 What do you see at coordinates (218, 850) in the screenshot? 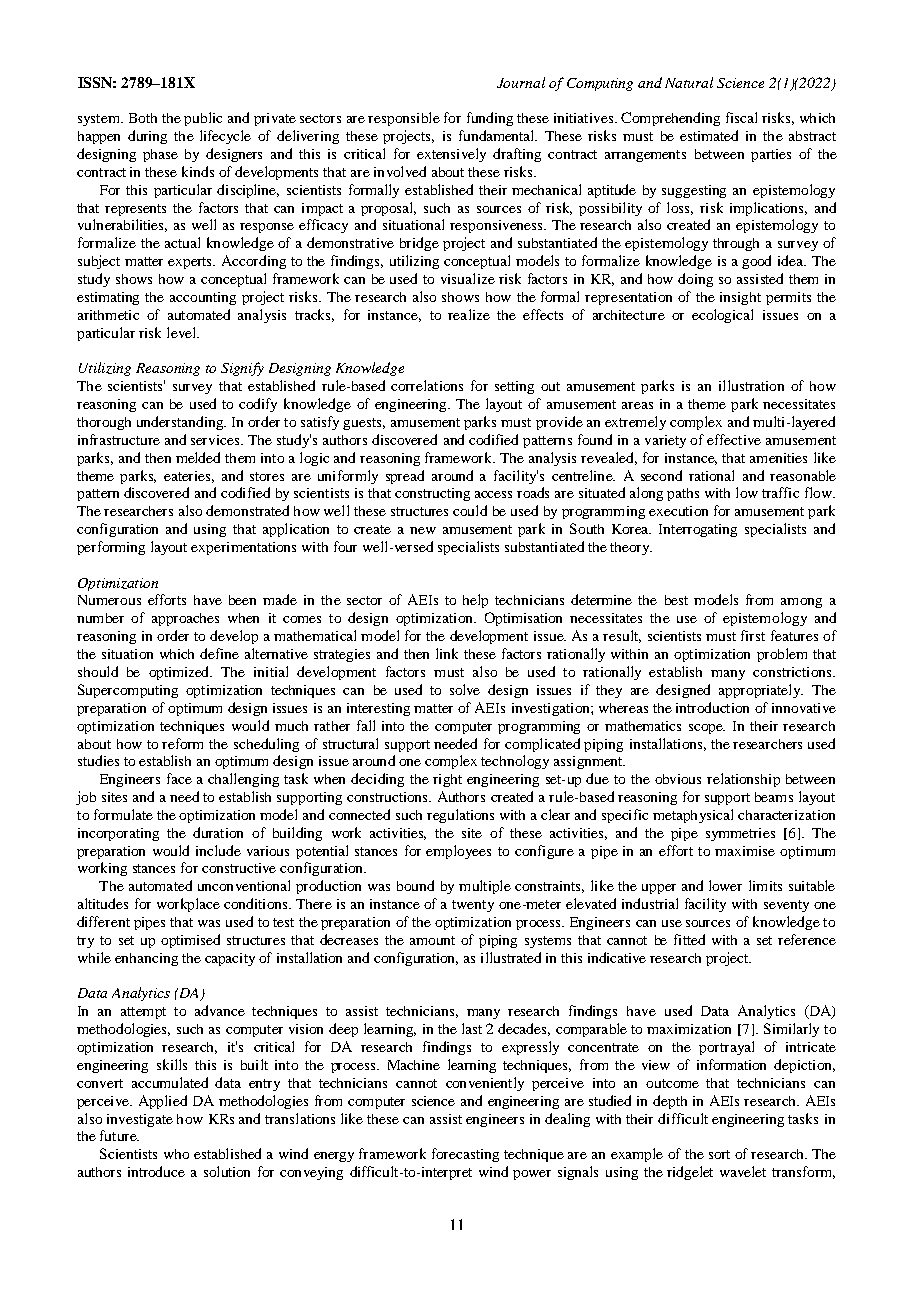
I see `include` at bounding box center [218, 850].
